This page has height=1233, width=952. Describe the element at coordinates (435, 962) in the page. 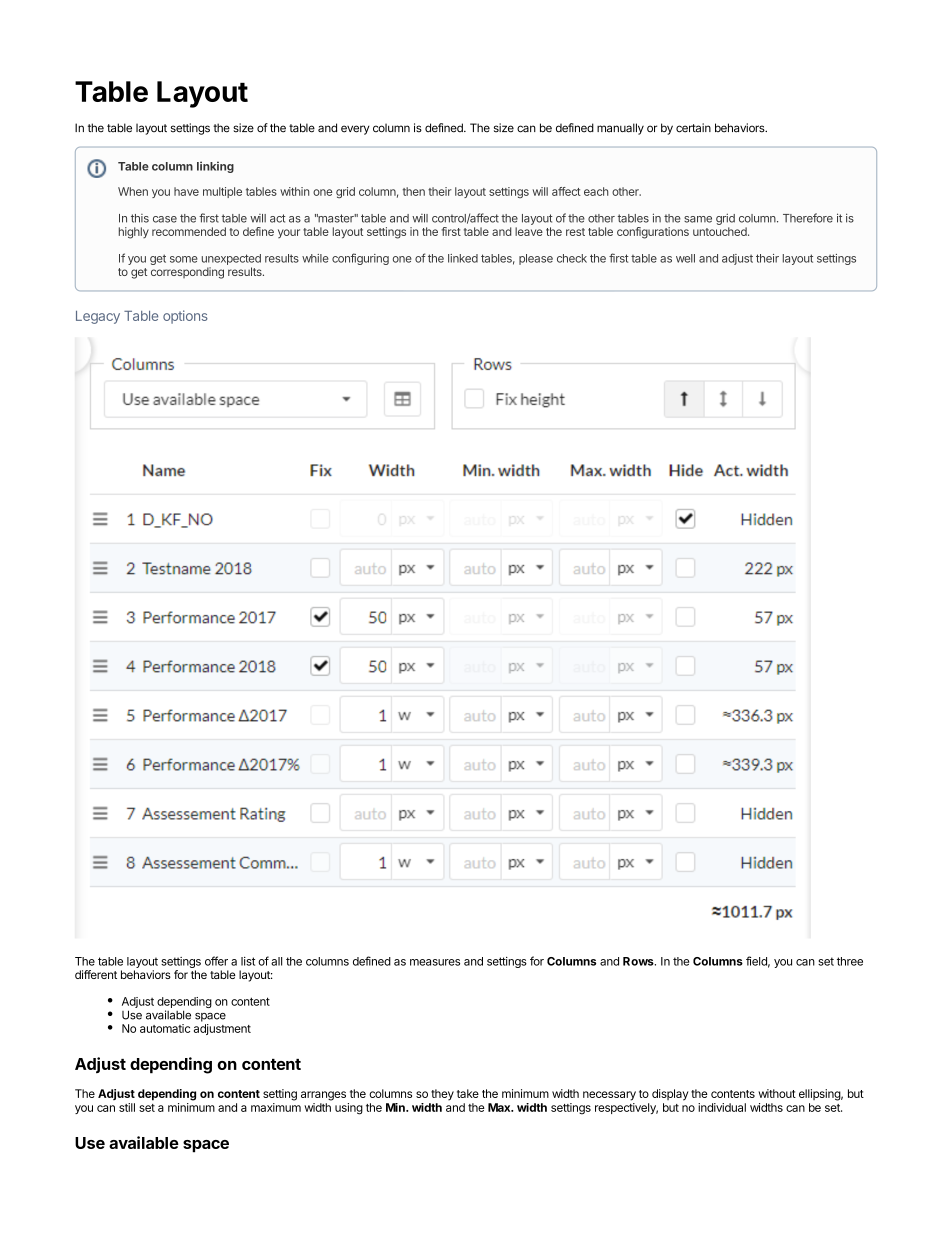

I see `measures` at that location.
